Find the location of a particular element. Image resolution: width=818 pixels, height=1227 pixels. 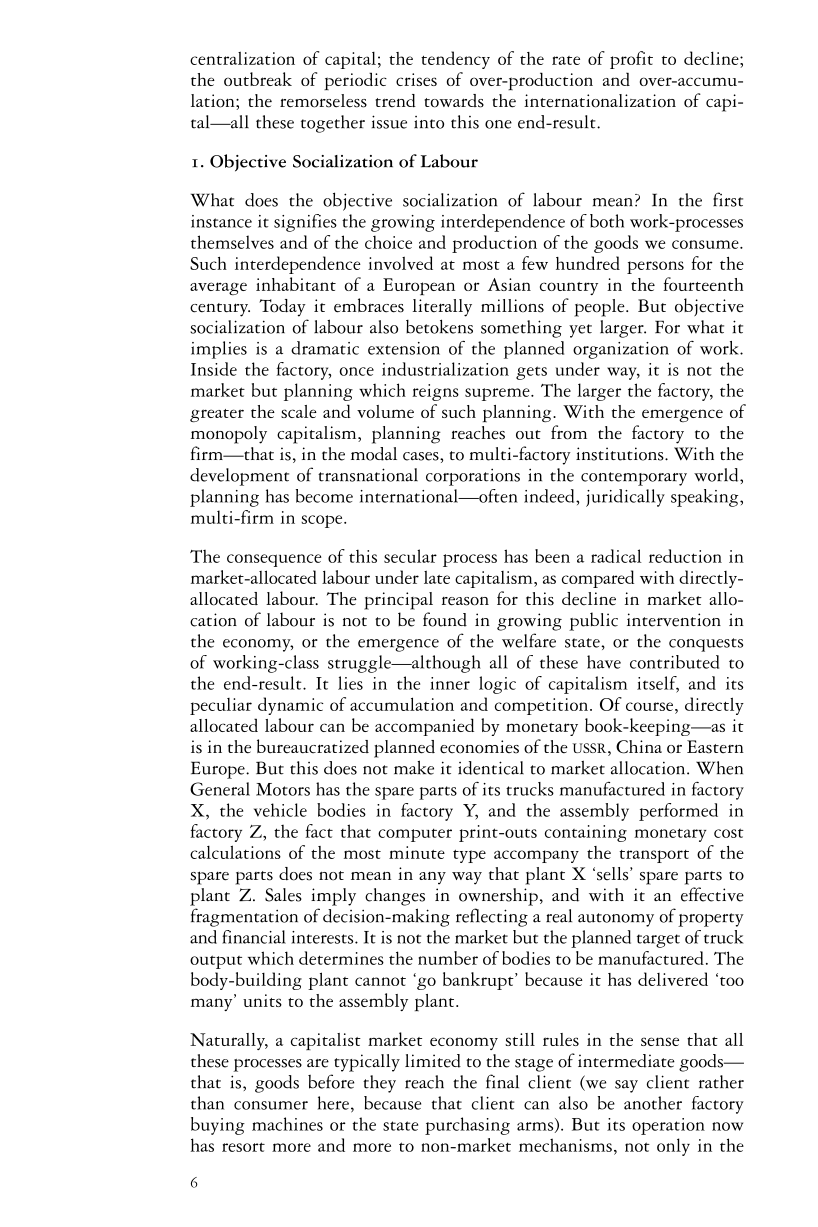

machines is located at coordinates (287, 1124).
